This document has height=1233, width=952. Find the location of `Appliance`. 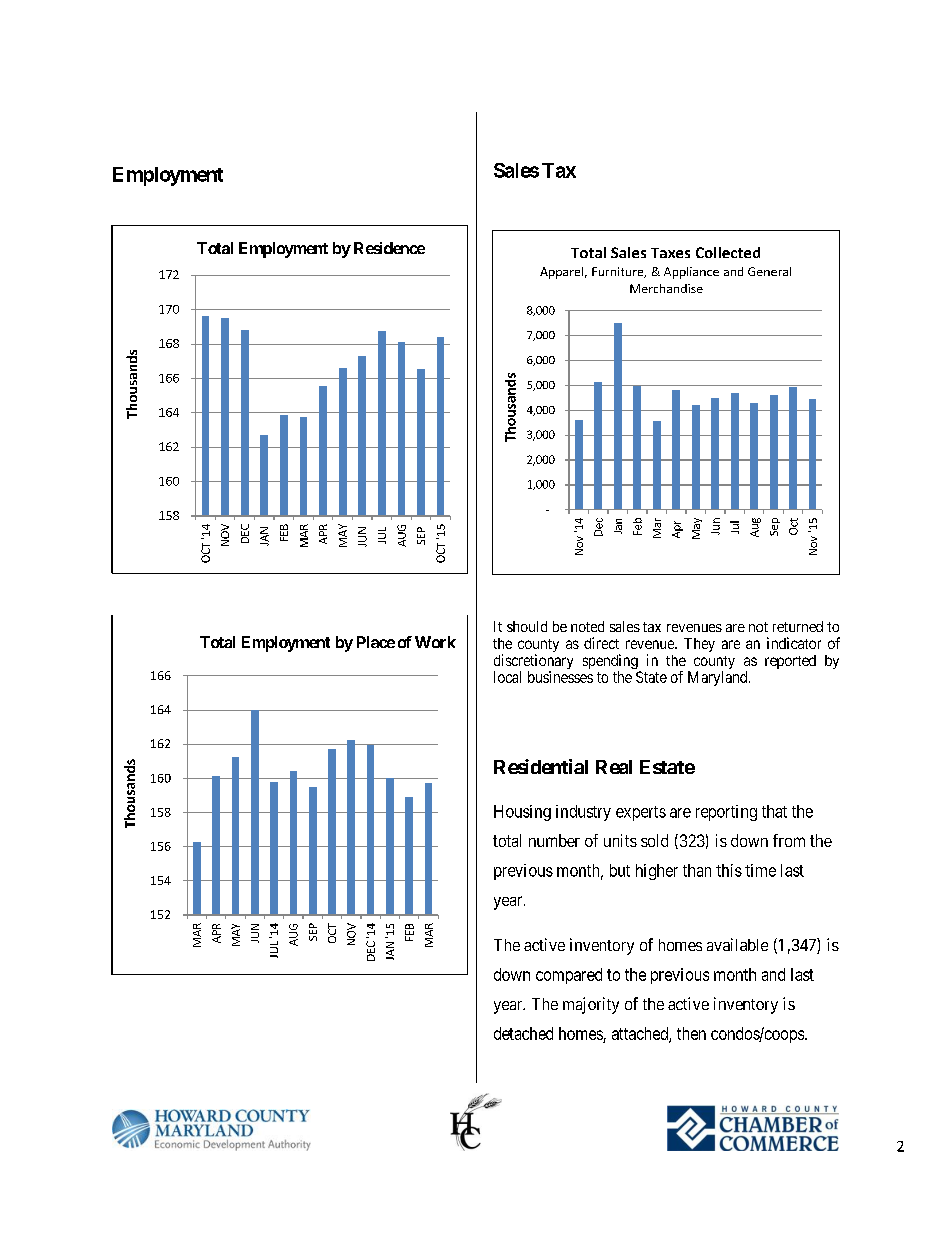

Appliance is located at coordinates (691, 273).
